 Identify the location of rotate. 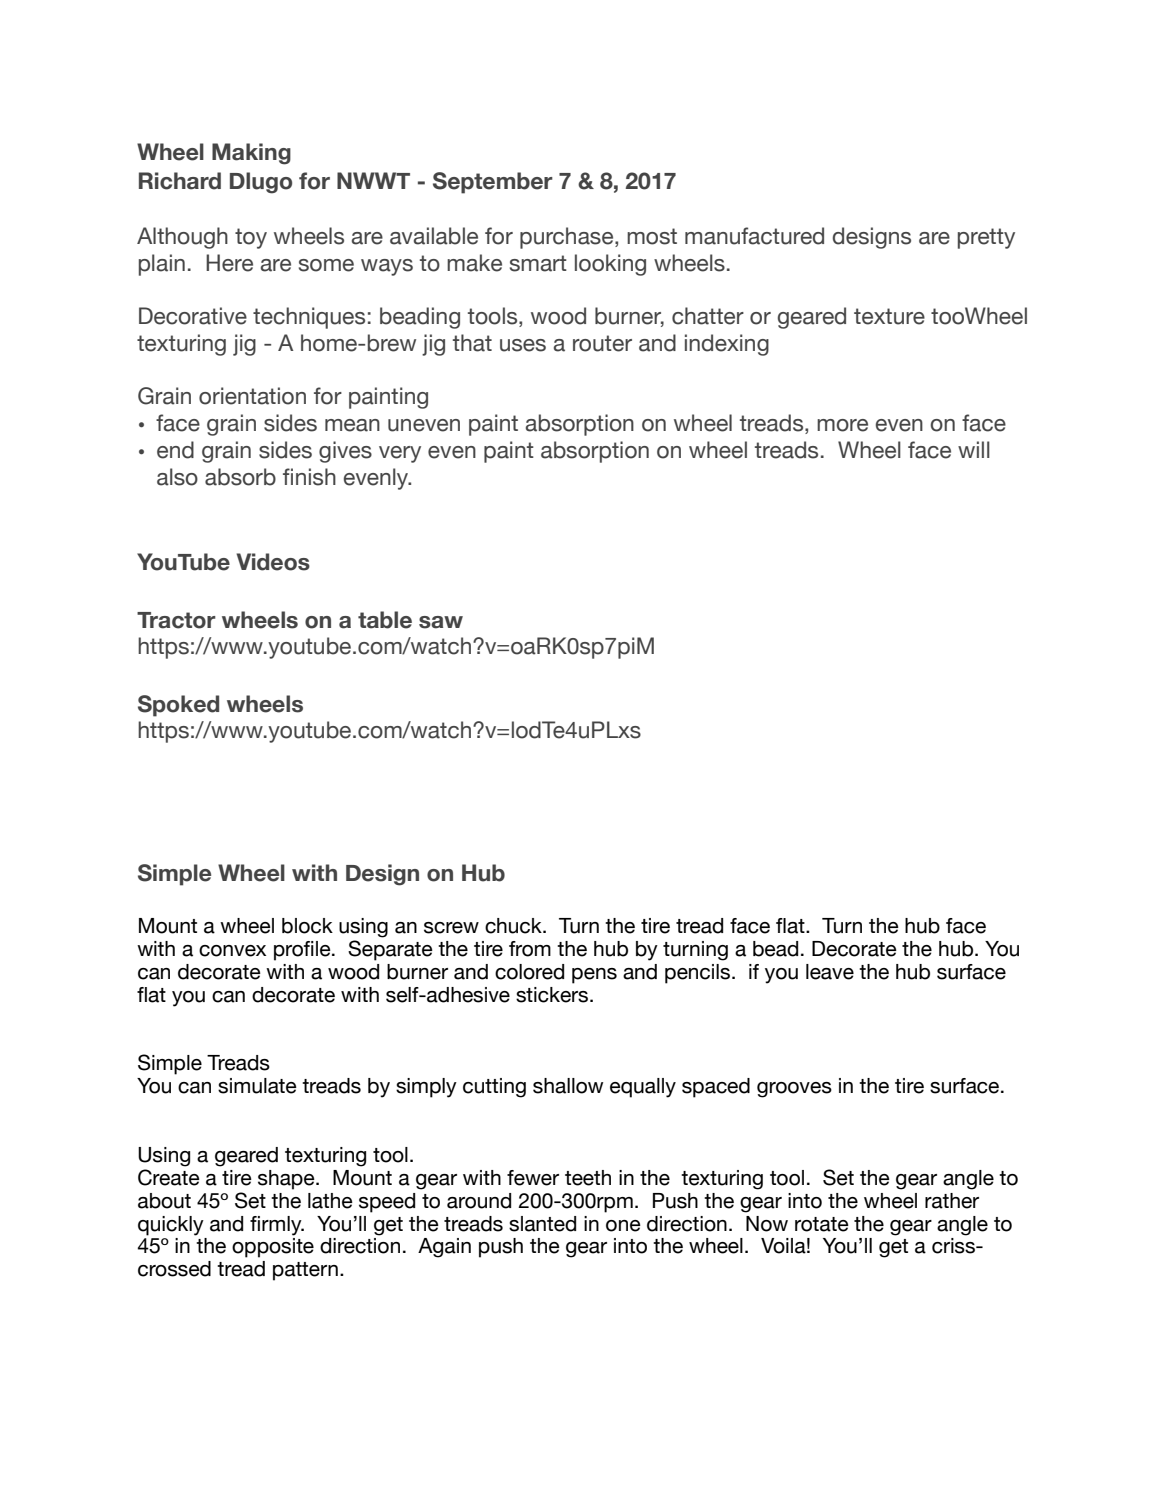
(822, 1224).
